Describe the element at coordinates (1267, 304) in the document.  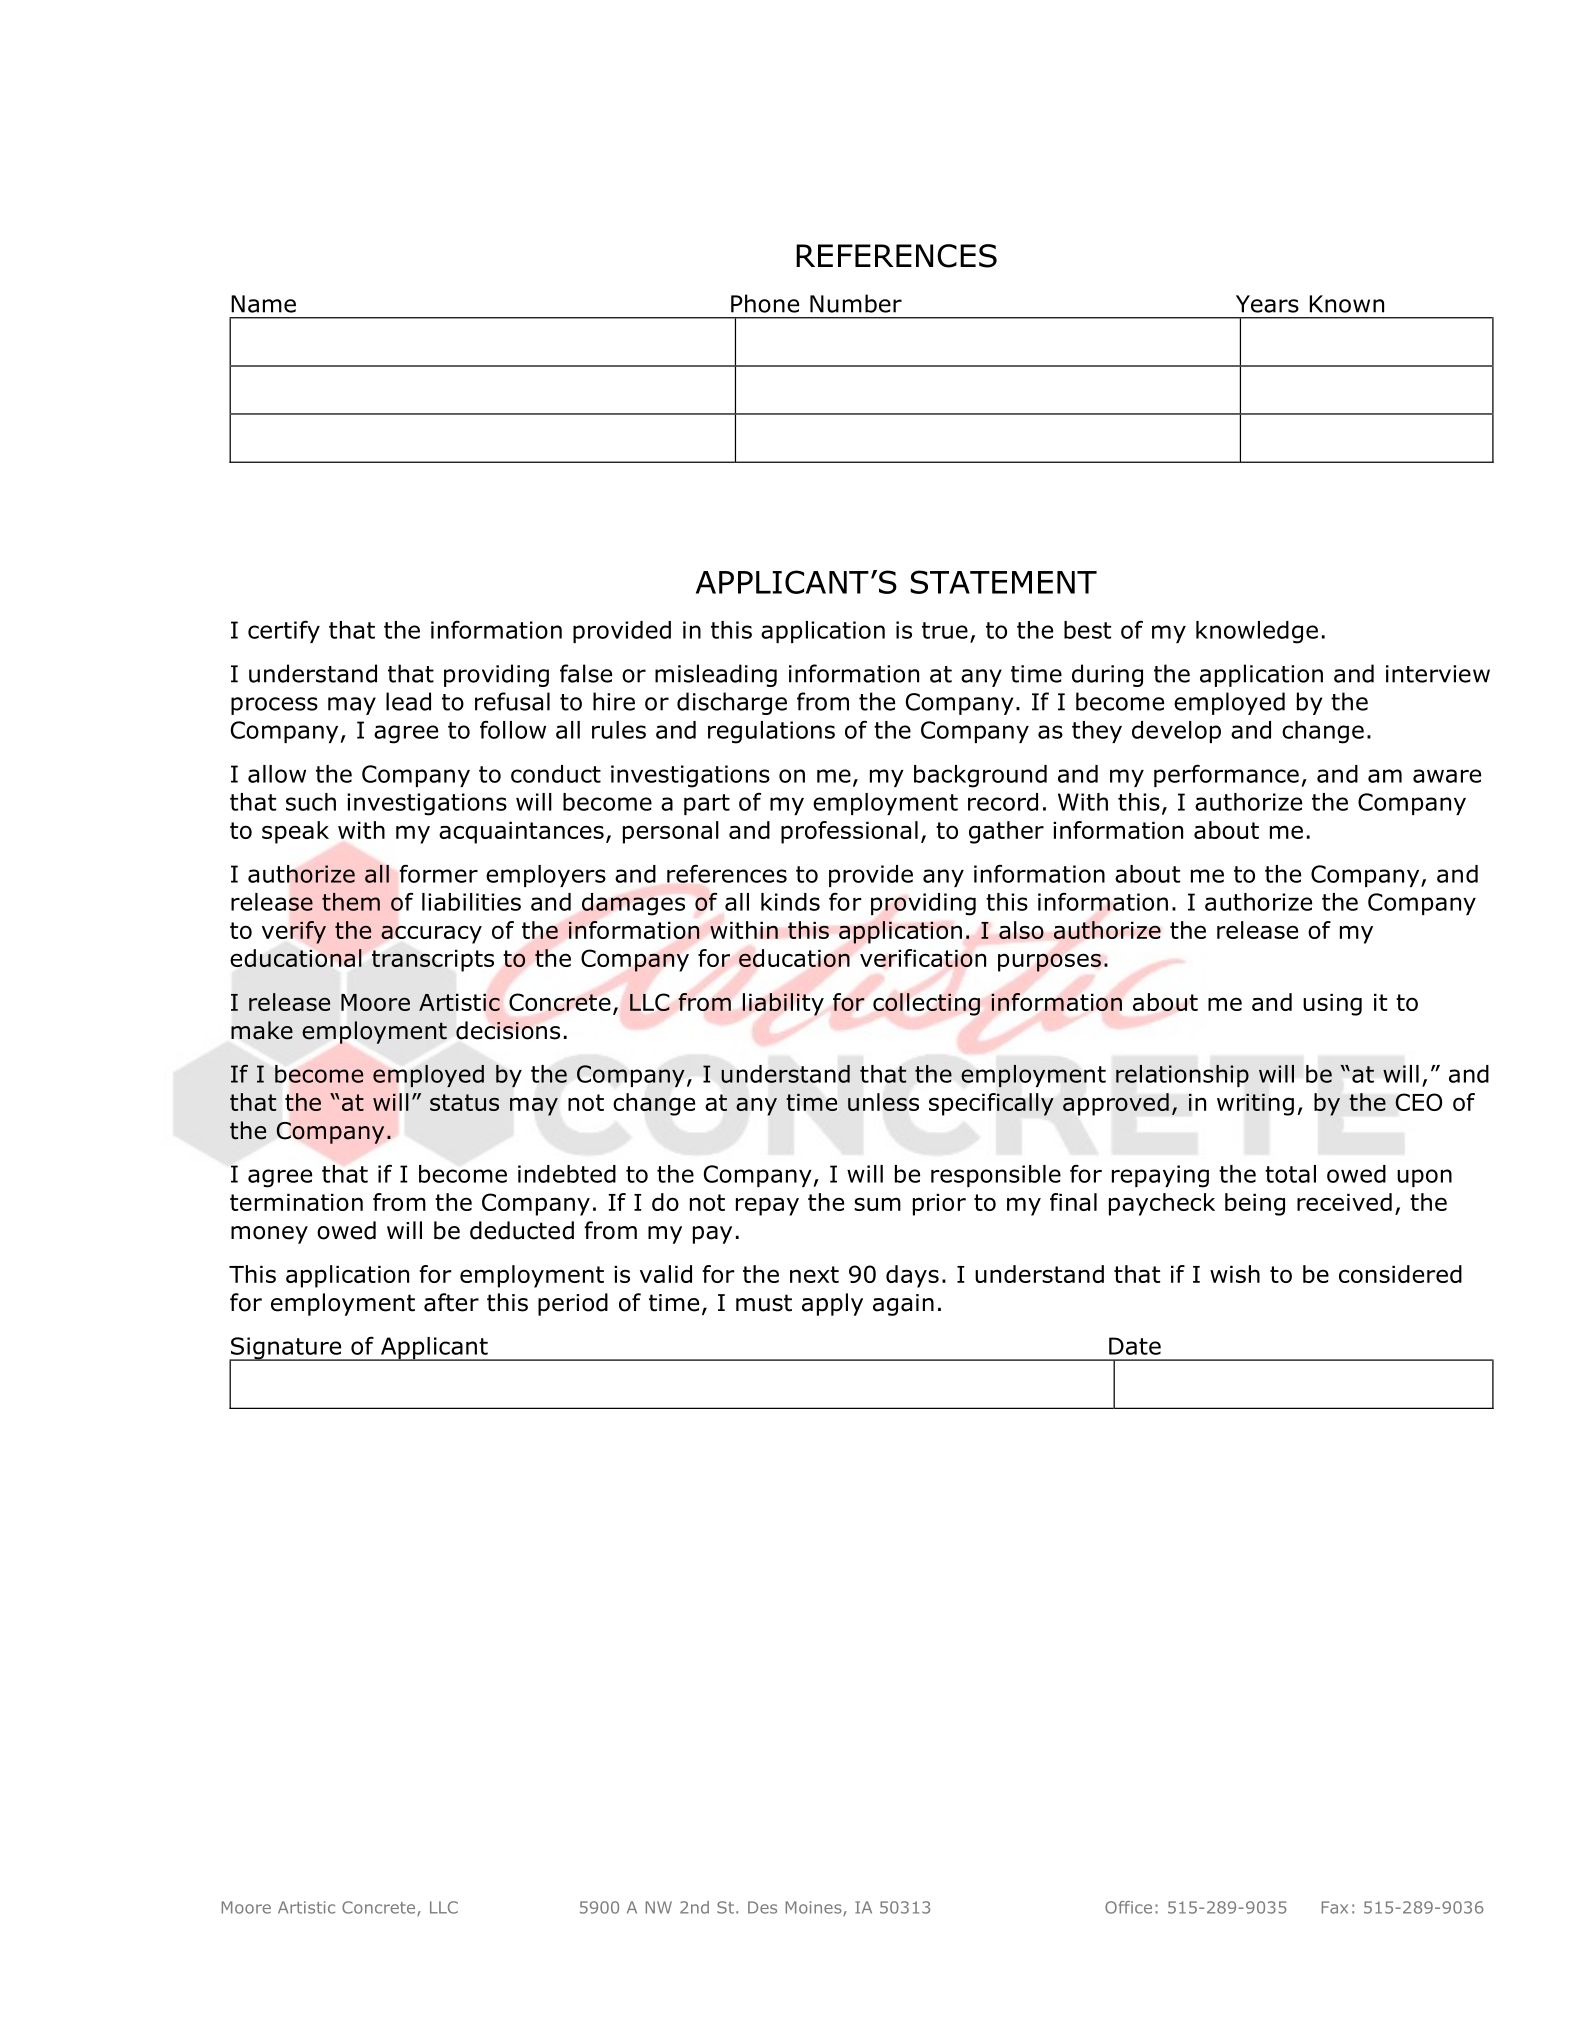
I see `Years` at that location.
